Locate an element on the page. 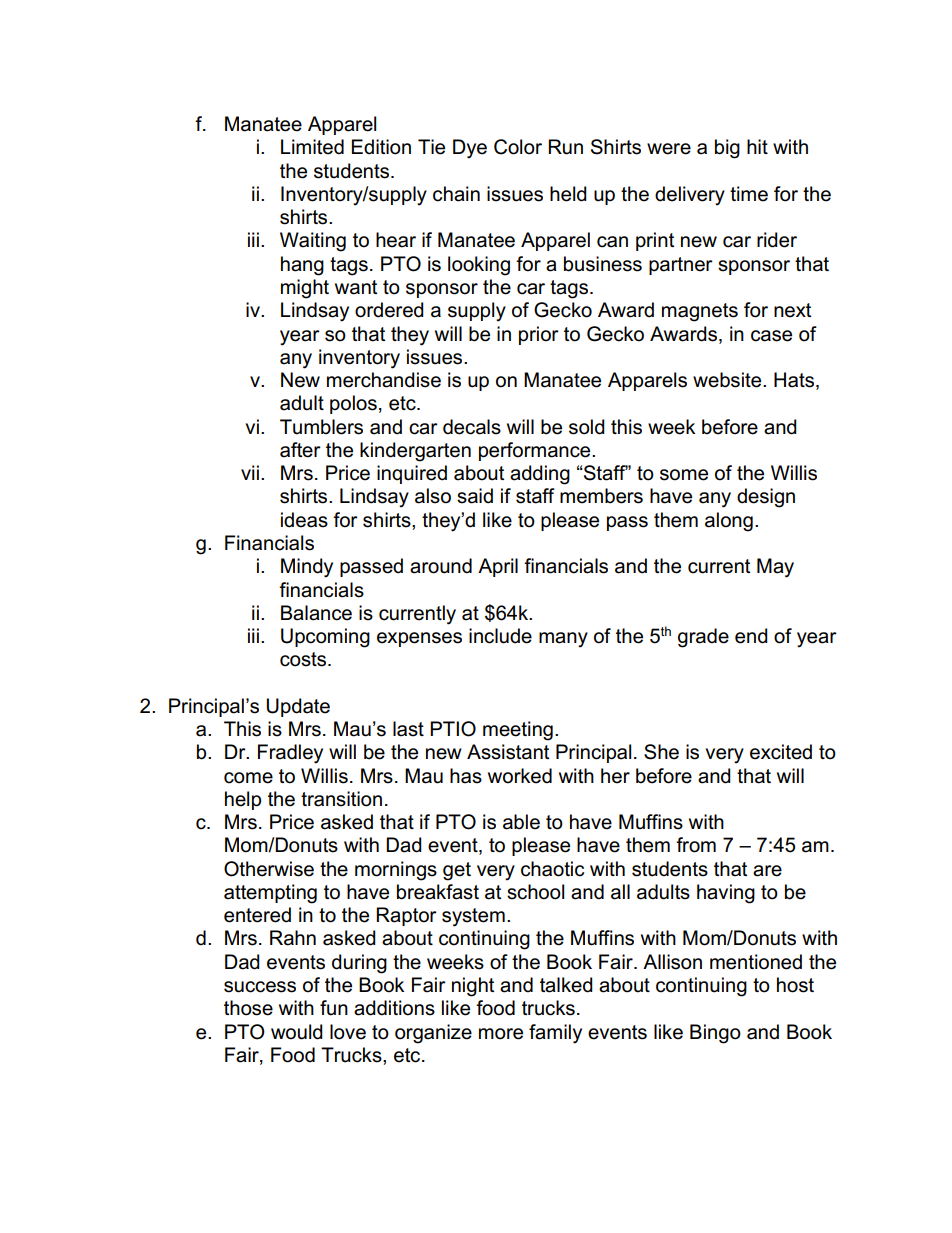  fun is located at coordinates (334, 1008).
